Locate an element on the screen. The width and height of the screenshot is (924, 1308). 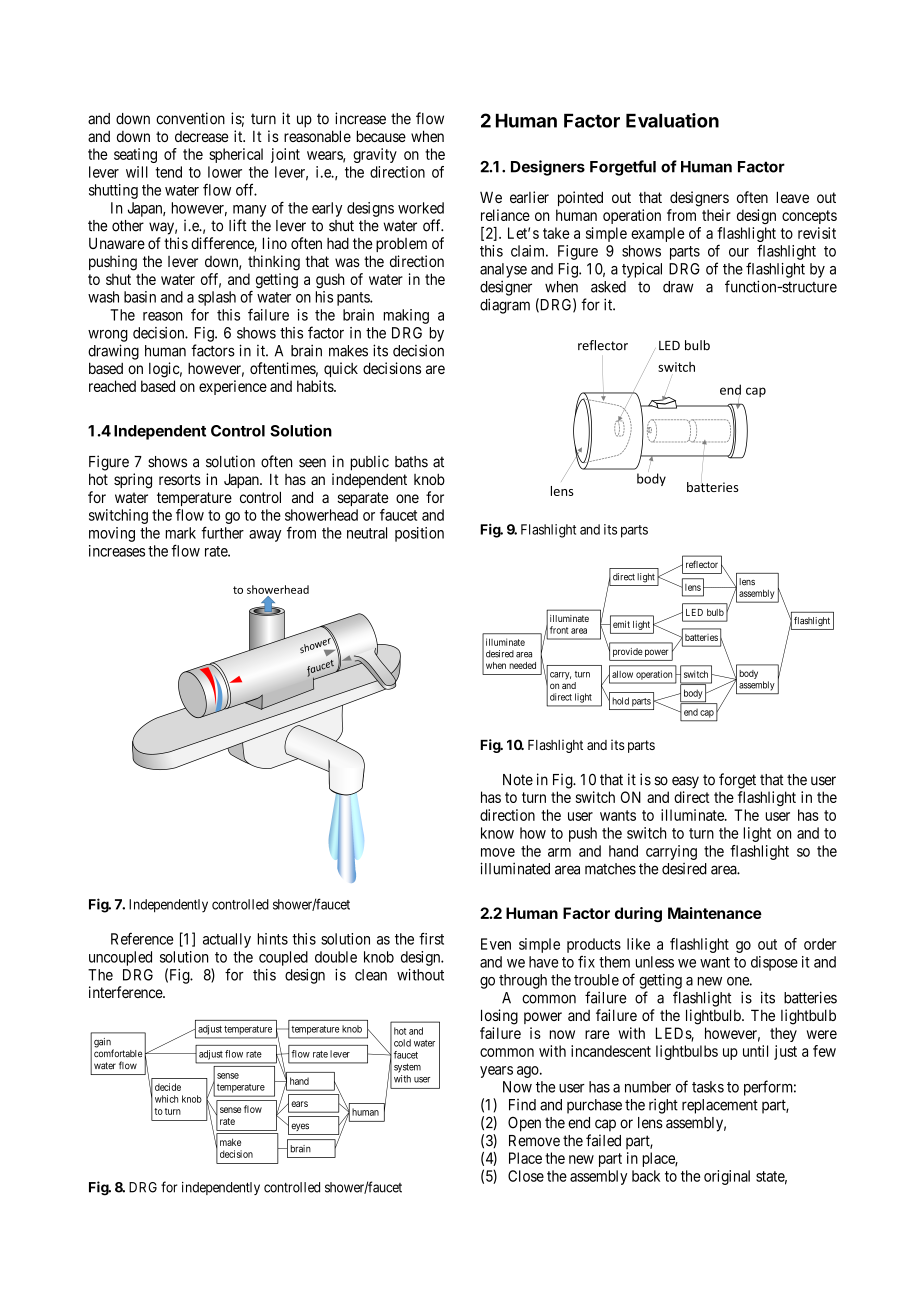
eyes is located at coordinates (300, 1127).
